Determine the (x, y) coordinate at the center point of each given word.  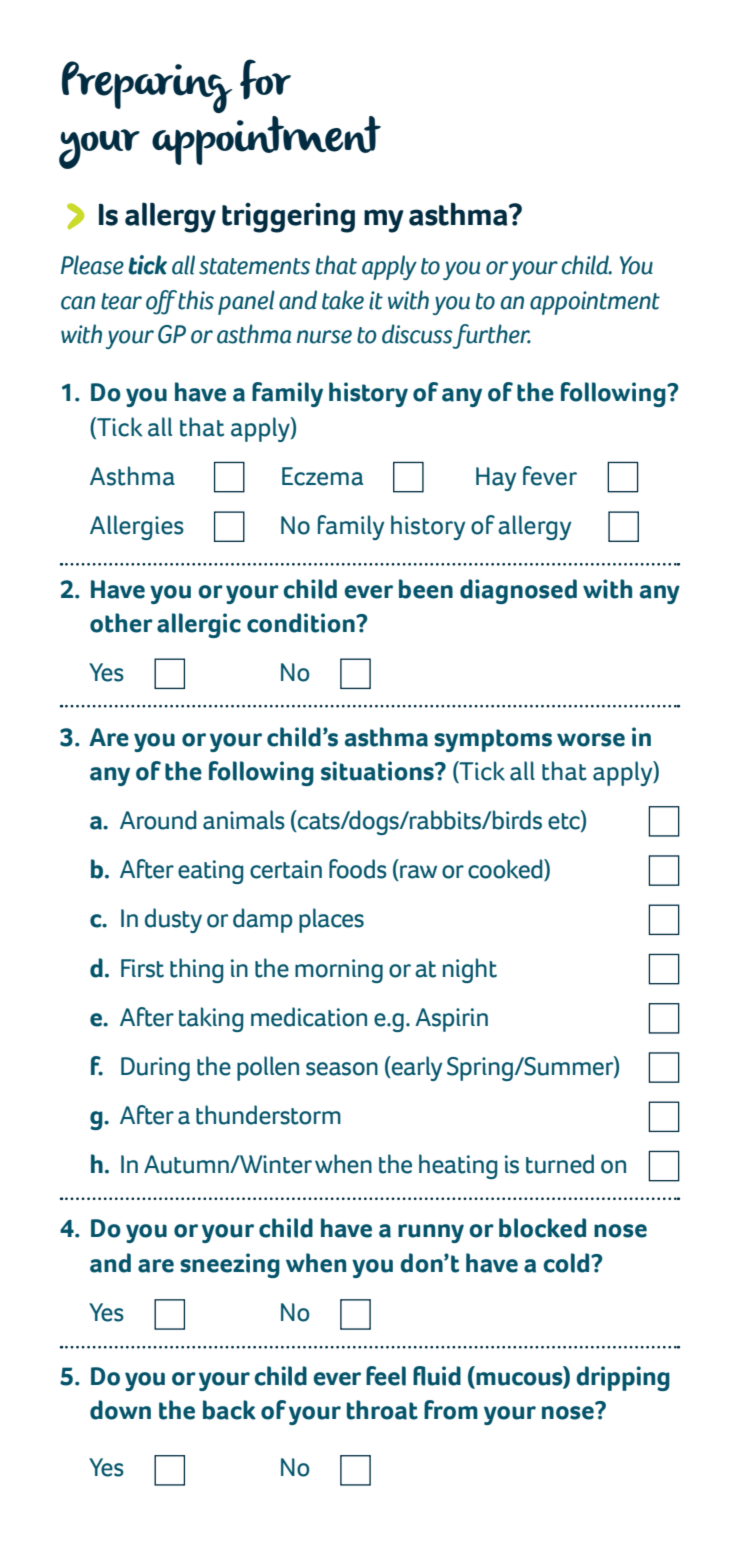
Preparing (147, 87)
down (120, 1410)
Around (158, 820)
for (265, 79)
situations (378, 771)
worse (591, 740)
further (491, 336)
